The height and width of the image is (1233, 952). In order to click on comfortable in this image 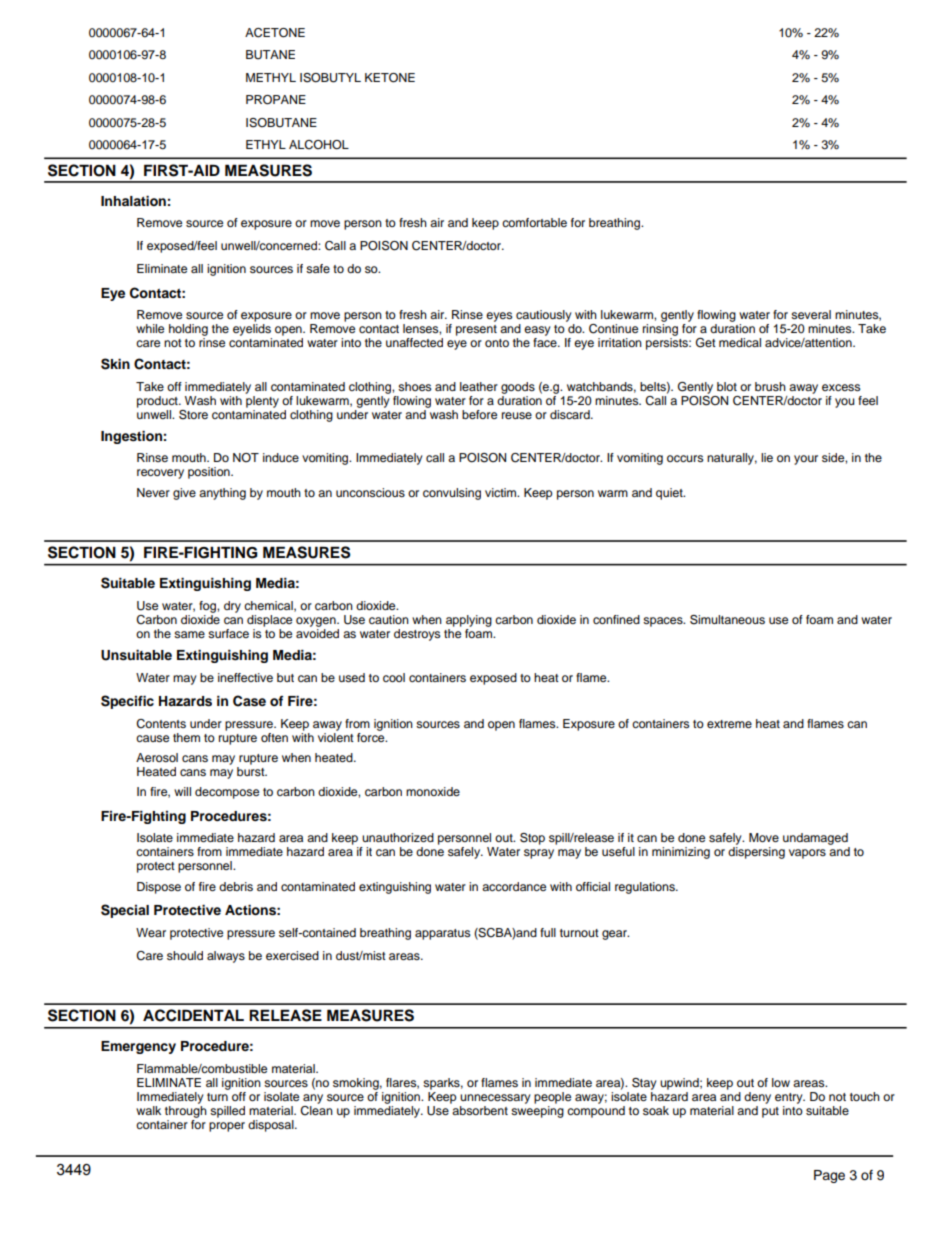, I will do `click(534, 222)`.
